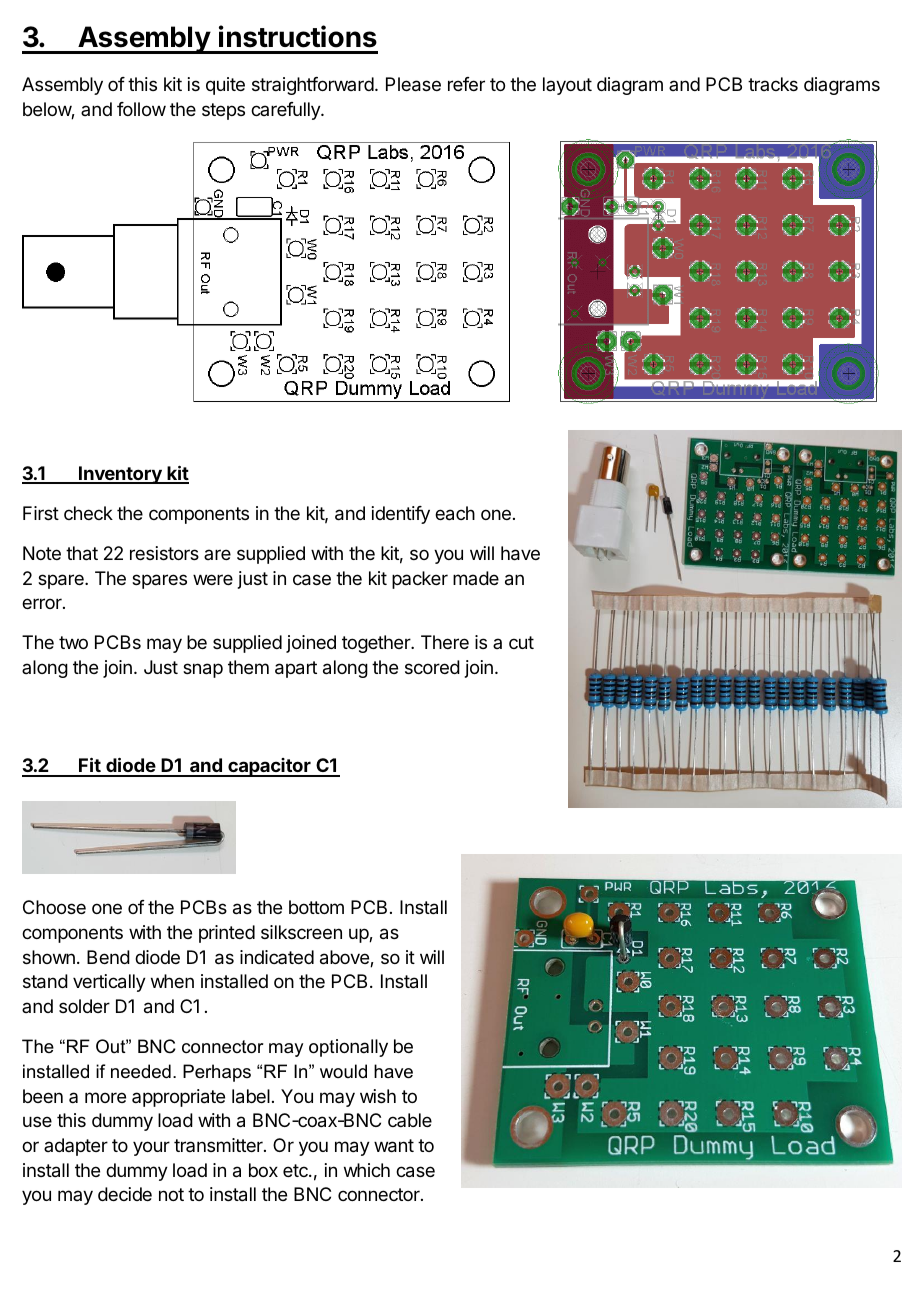 This document has height=1308, width=924. Describe the element at coordinates (151, 1148) in the document. I see `your` at that location.
